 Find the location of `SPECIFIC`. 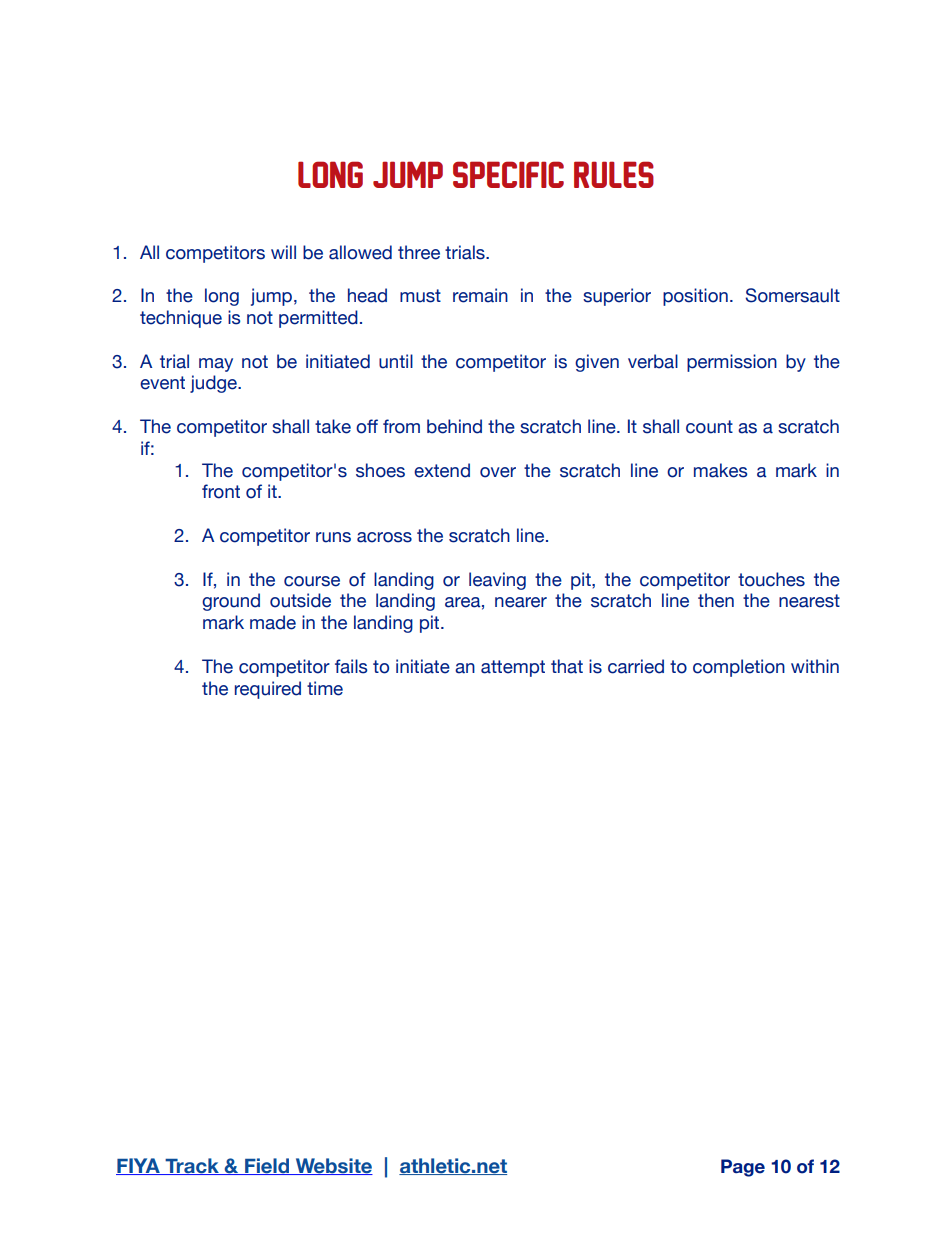

SPECIFIC is located at coordinates (508, 174).
